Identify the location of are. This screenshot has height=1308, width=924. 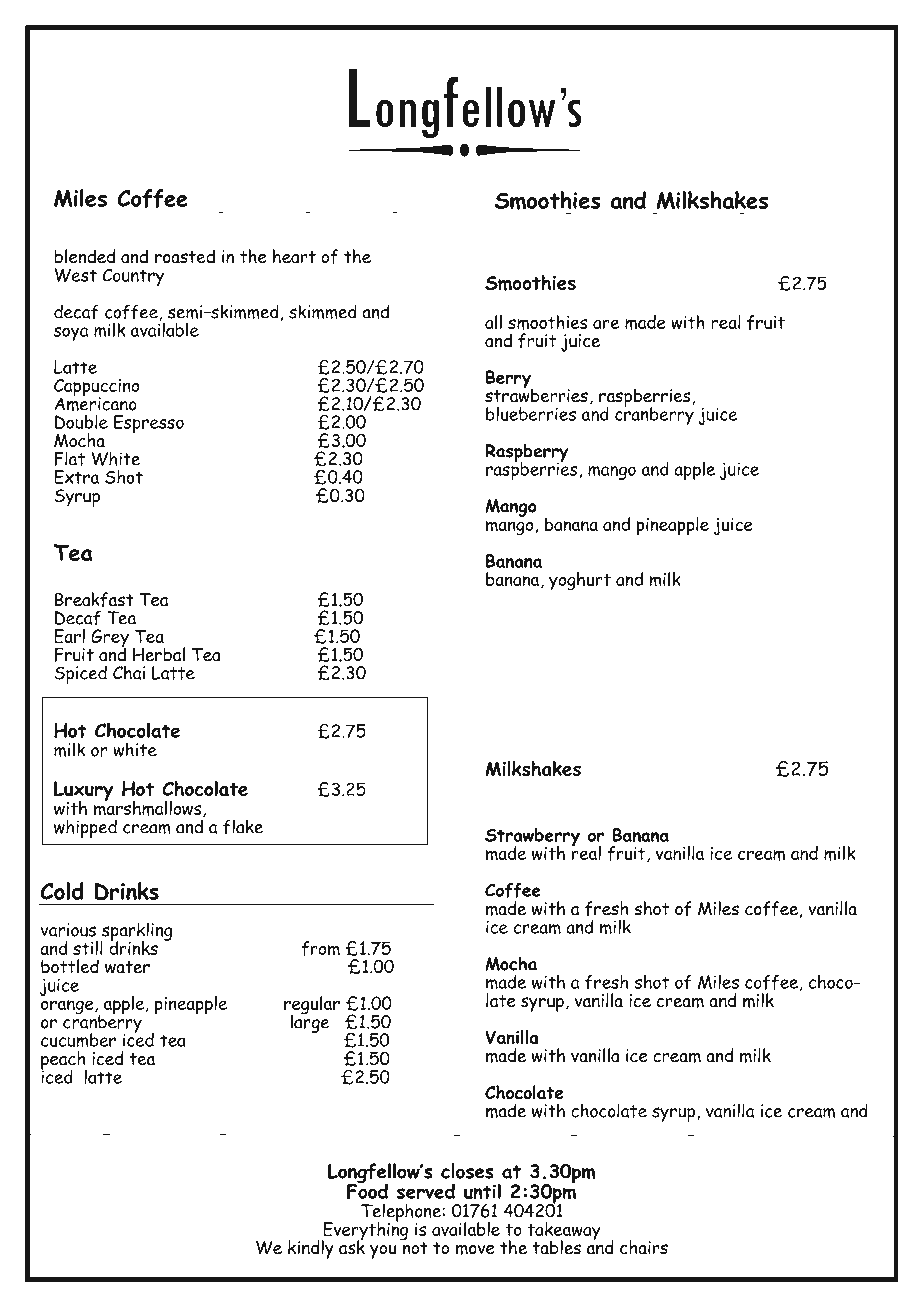
(606, 324).
